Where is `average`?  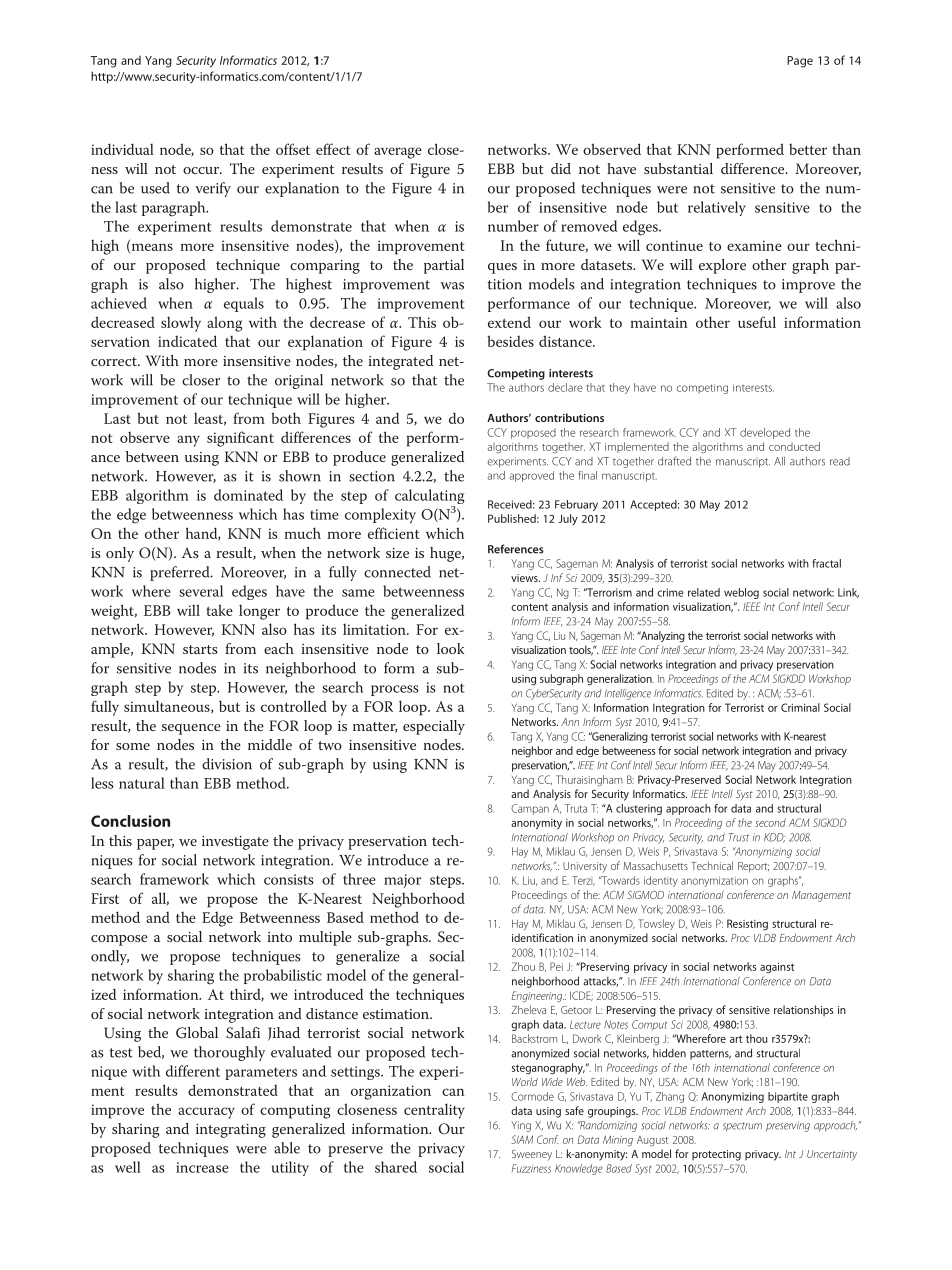
average is located at coordinates (398, 153).
